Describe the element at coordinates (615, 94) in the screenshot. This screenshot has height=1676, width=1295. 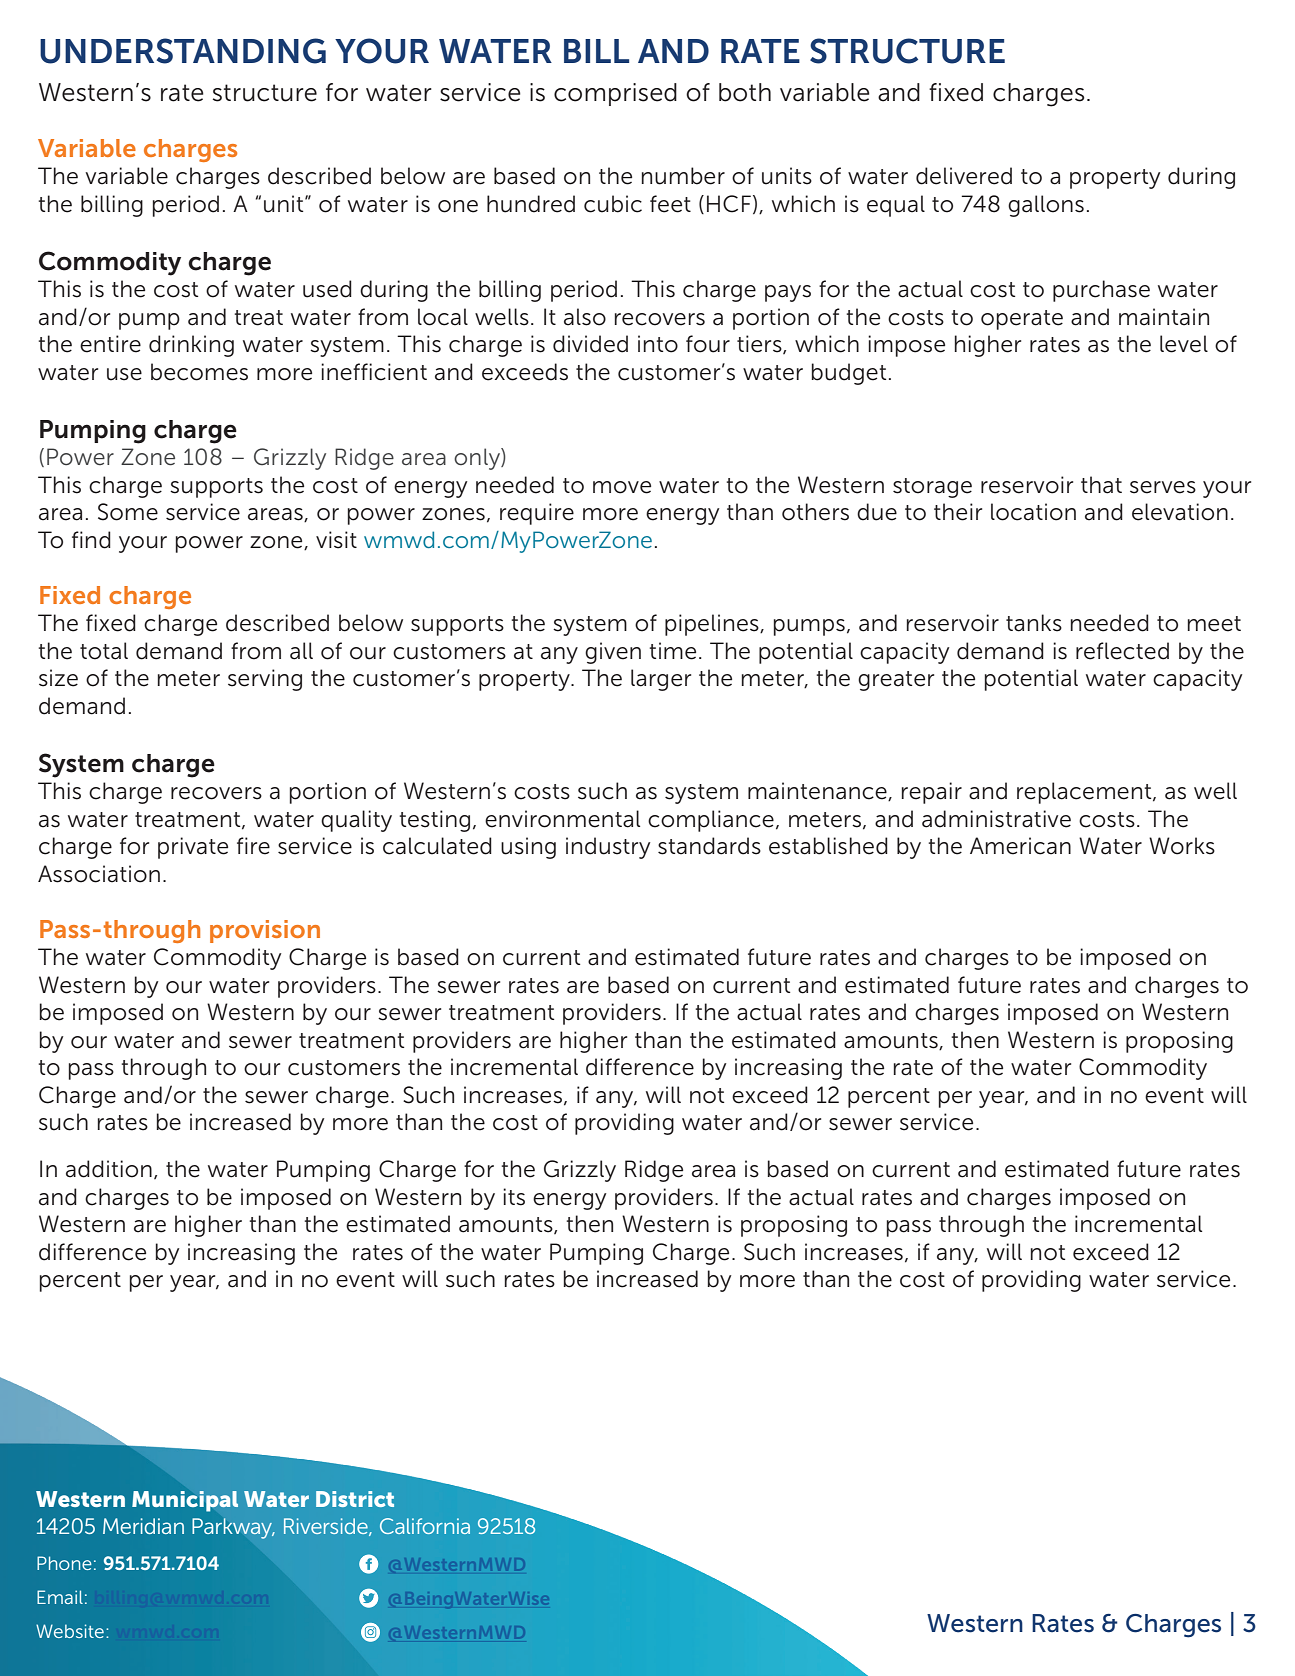
I see `comprised` at that location.
